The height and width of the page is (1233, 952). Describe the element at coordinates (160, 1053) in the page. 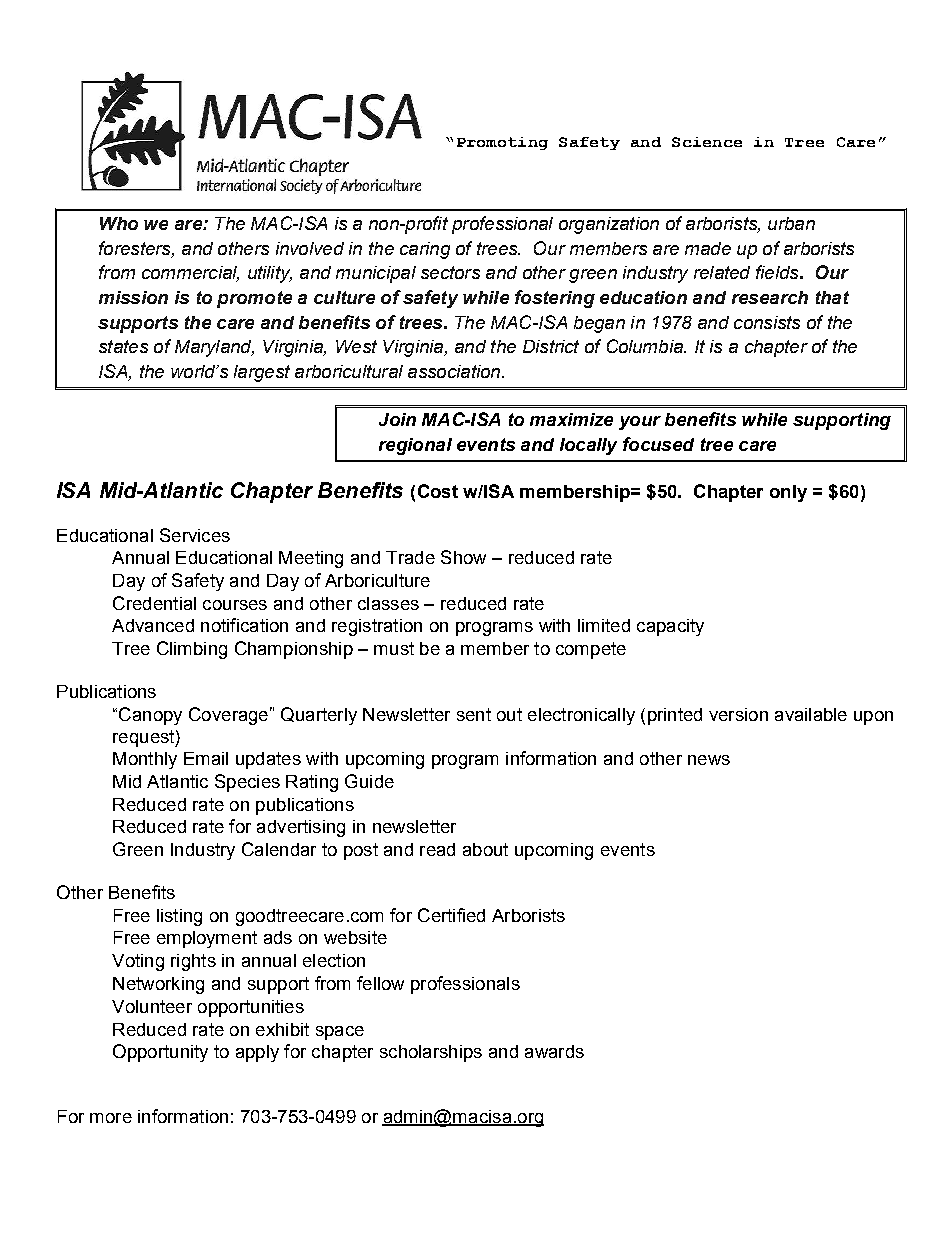

I see `Opportunity` at that location.
